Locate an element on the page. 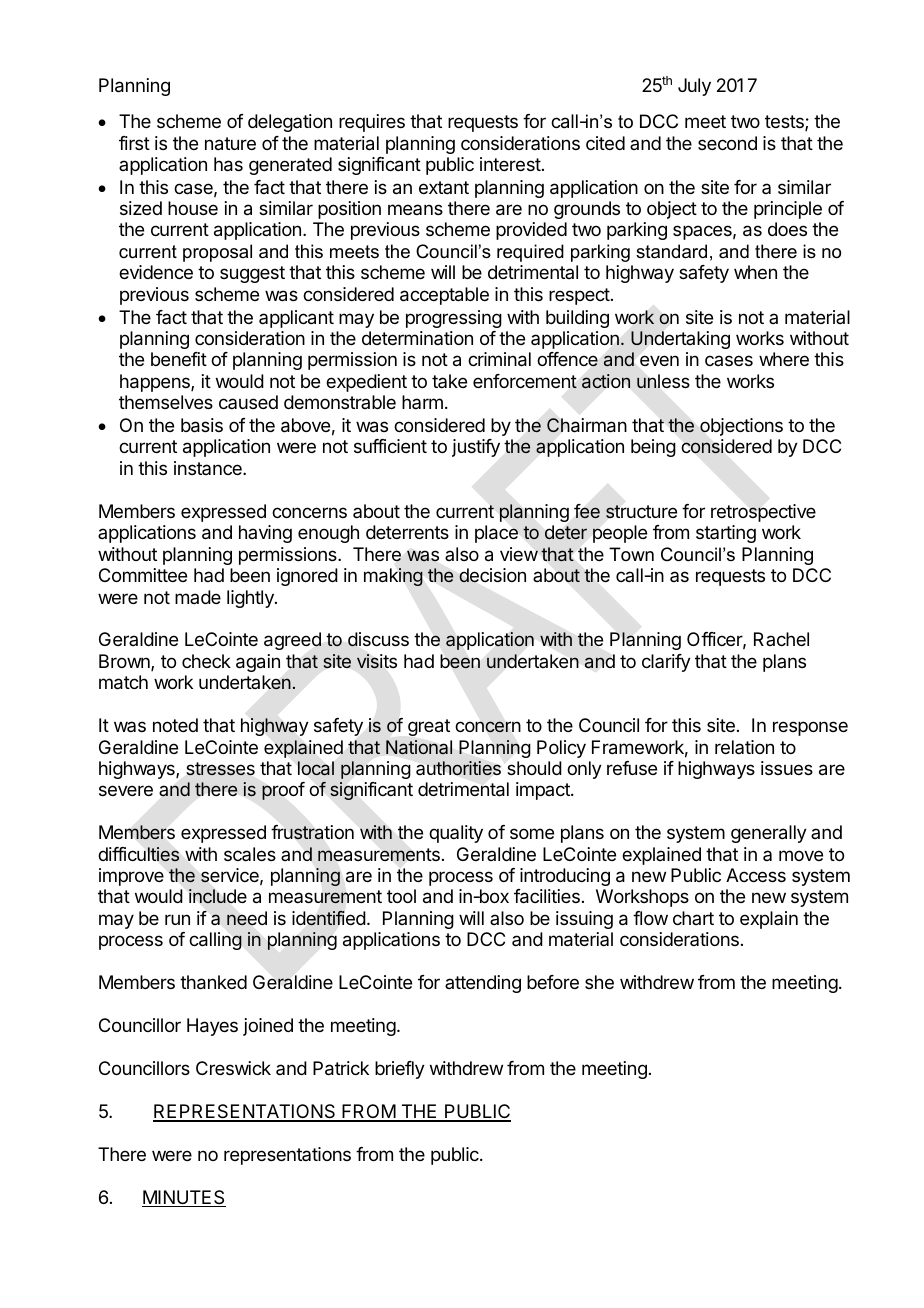 The width and height of the image is (924, 1308). she is located at coordinates (599, 982).
